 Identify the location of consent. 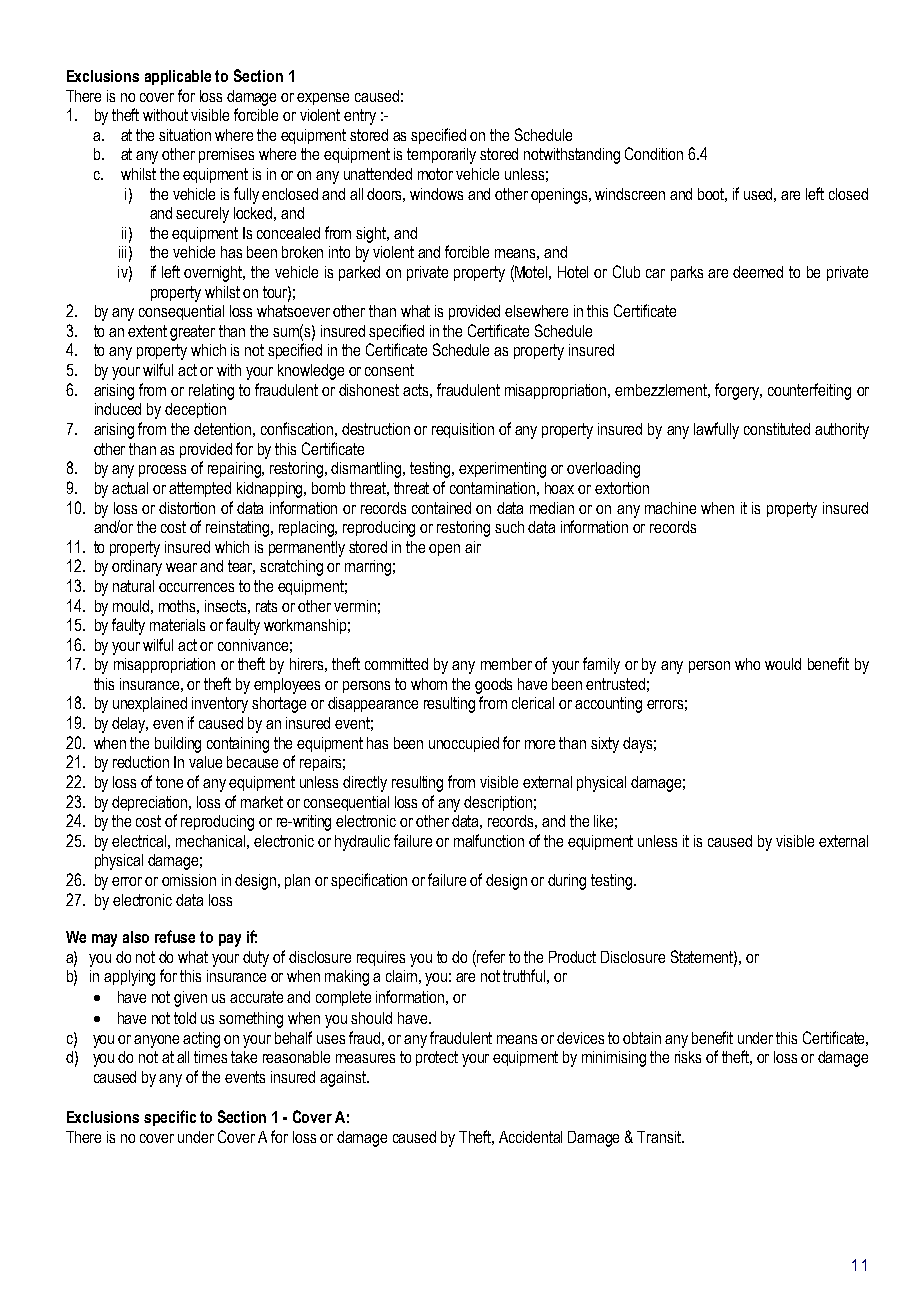
(389, 370).
